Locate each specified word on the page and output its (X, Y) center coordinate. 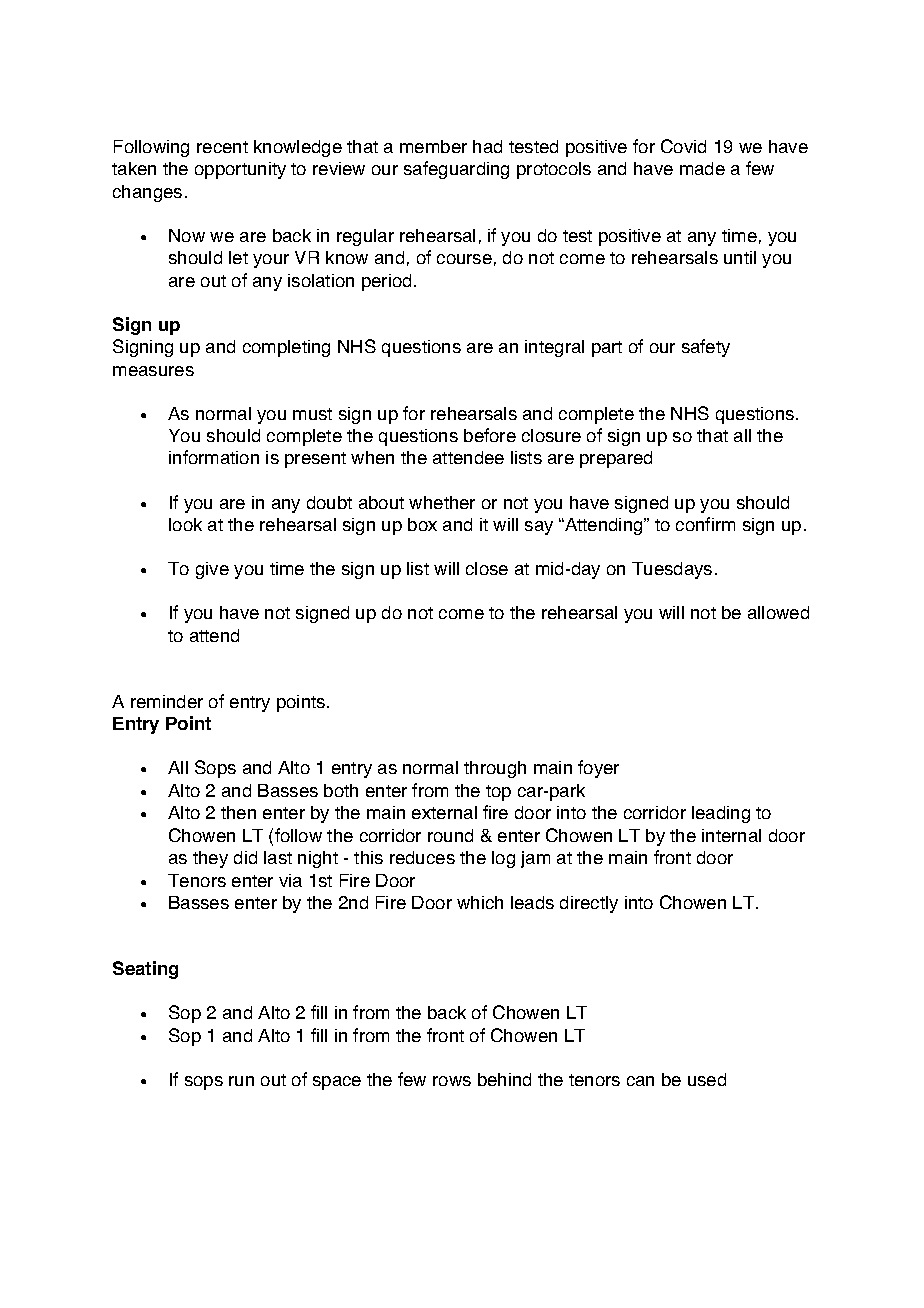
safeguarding (456, 170)
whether (442, 502)
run (241, 1081)
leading (721, 814)
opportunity (240, 170)
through (495, 769)
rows (452, 1081)
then (238, 812)
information (214, 457)
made (702, 168)
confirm (705, 524)
